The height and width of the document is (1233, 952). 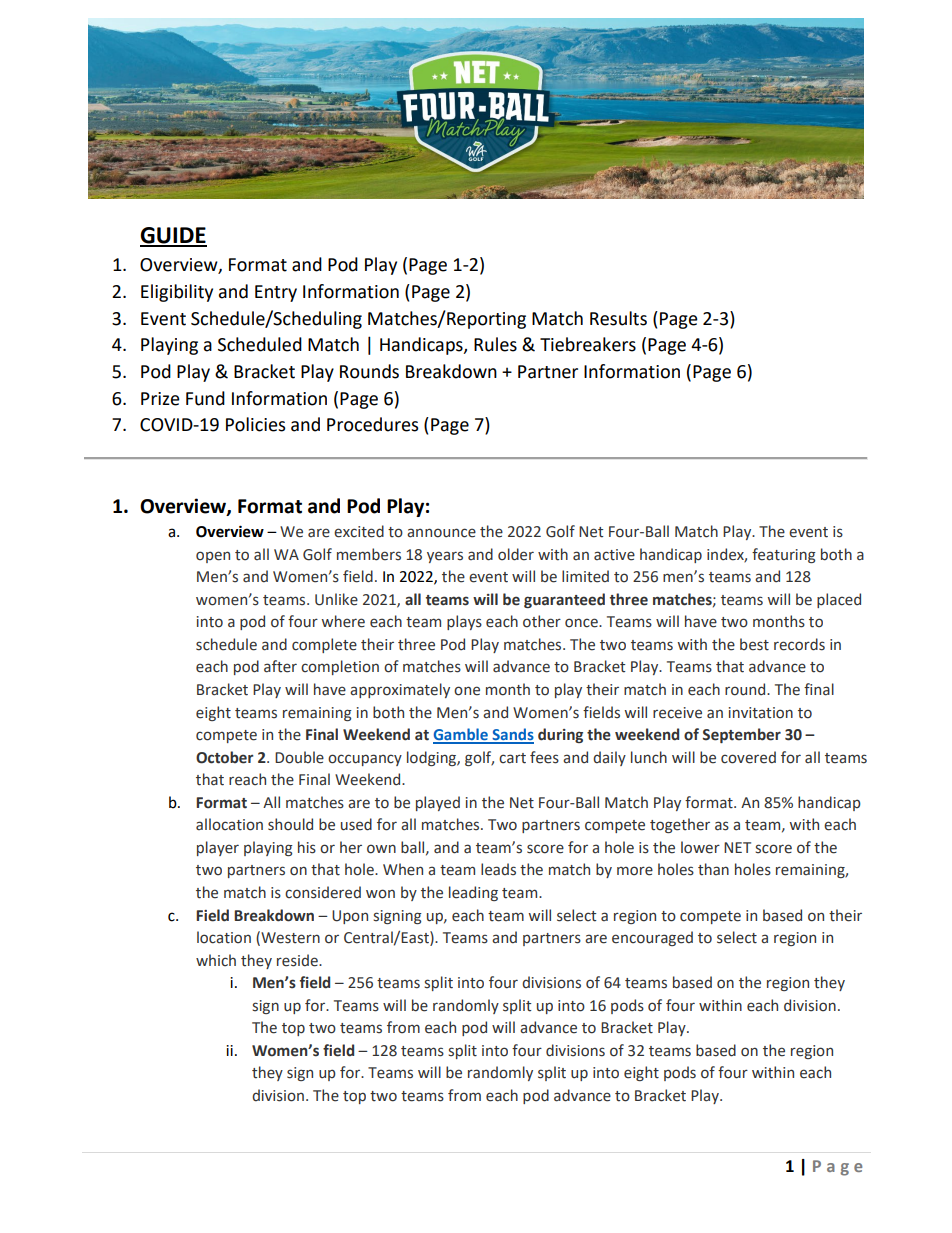 I want to click on cart, so click(x=512, y=758).
